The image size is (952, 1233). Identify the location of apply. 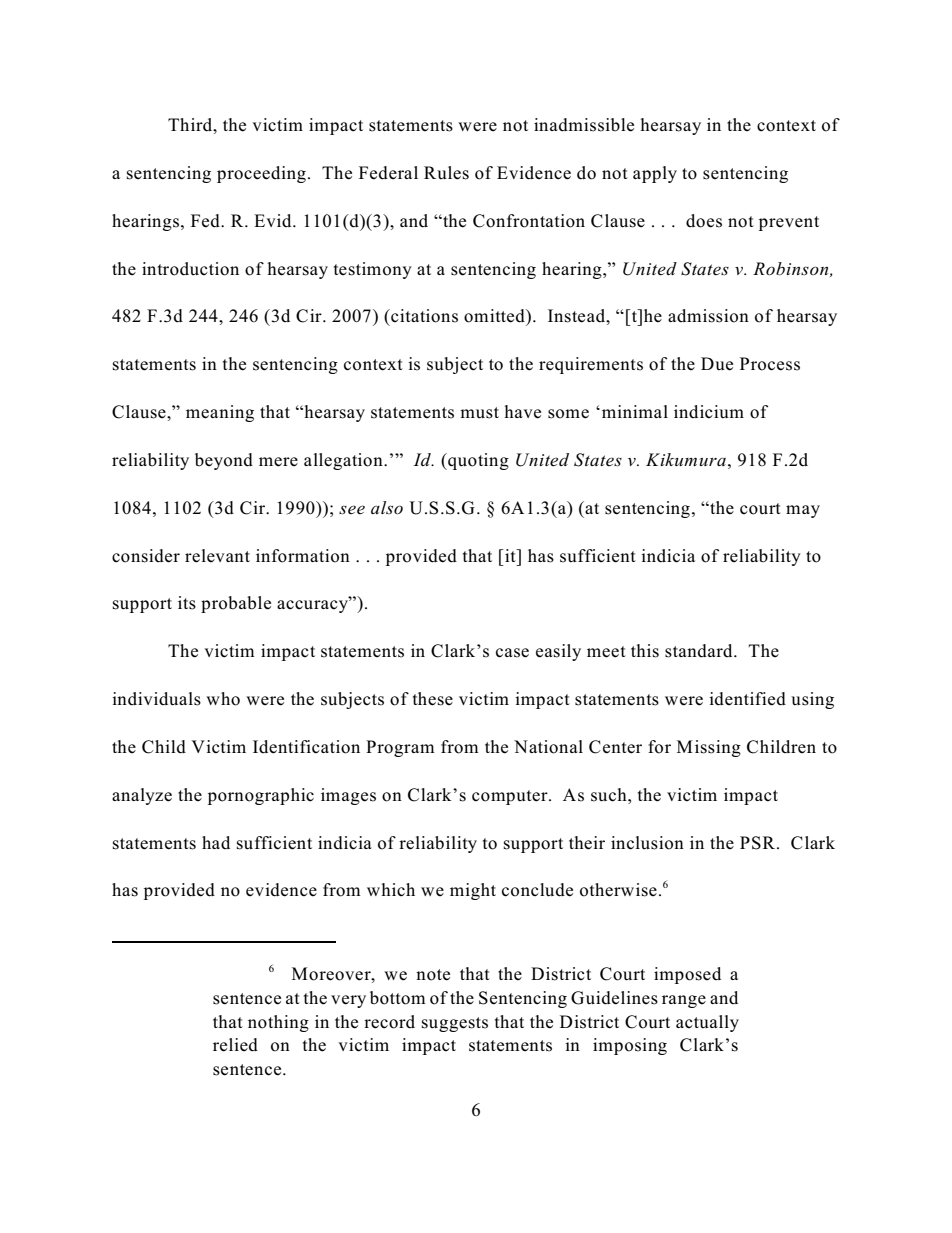
(655, 174).
